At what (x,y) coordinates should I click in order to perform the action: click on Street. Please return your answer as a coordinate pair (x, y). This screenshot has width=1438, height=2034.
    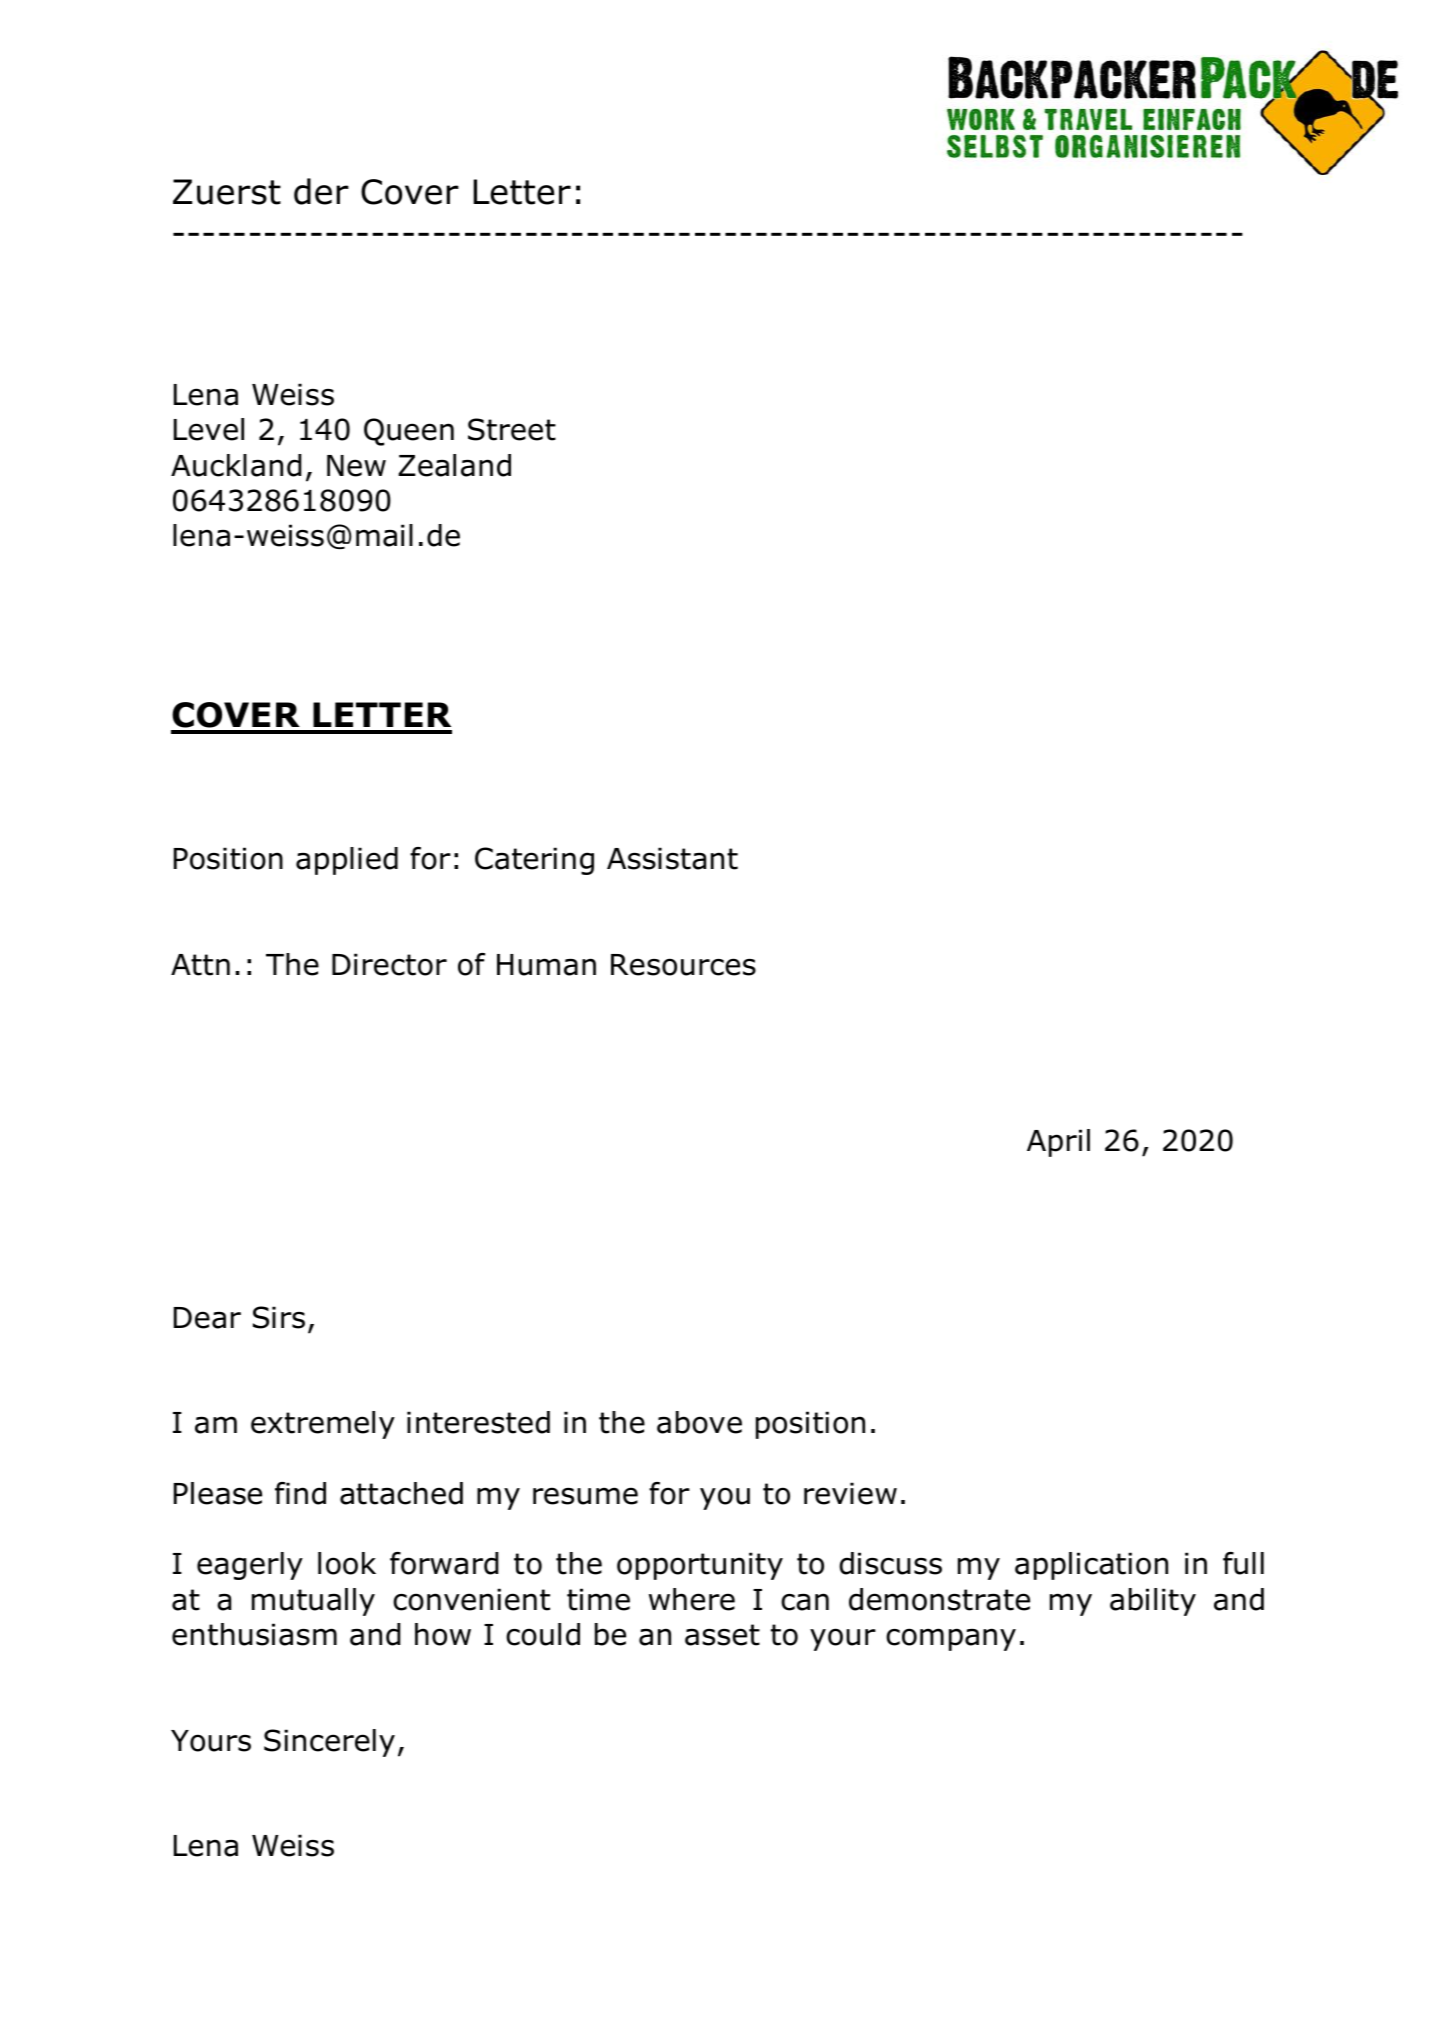
    Looking at the image, I should click on (512, 429).
